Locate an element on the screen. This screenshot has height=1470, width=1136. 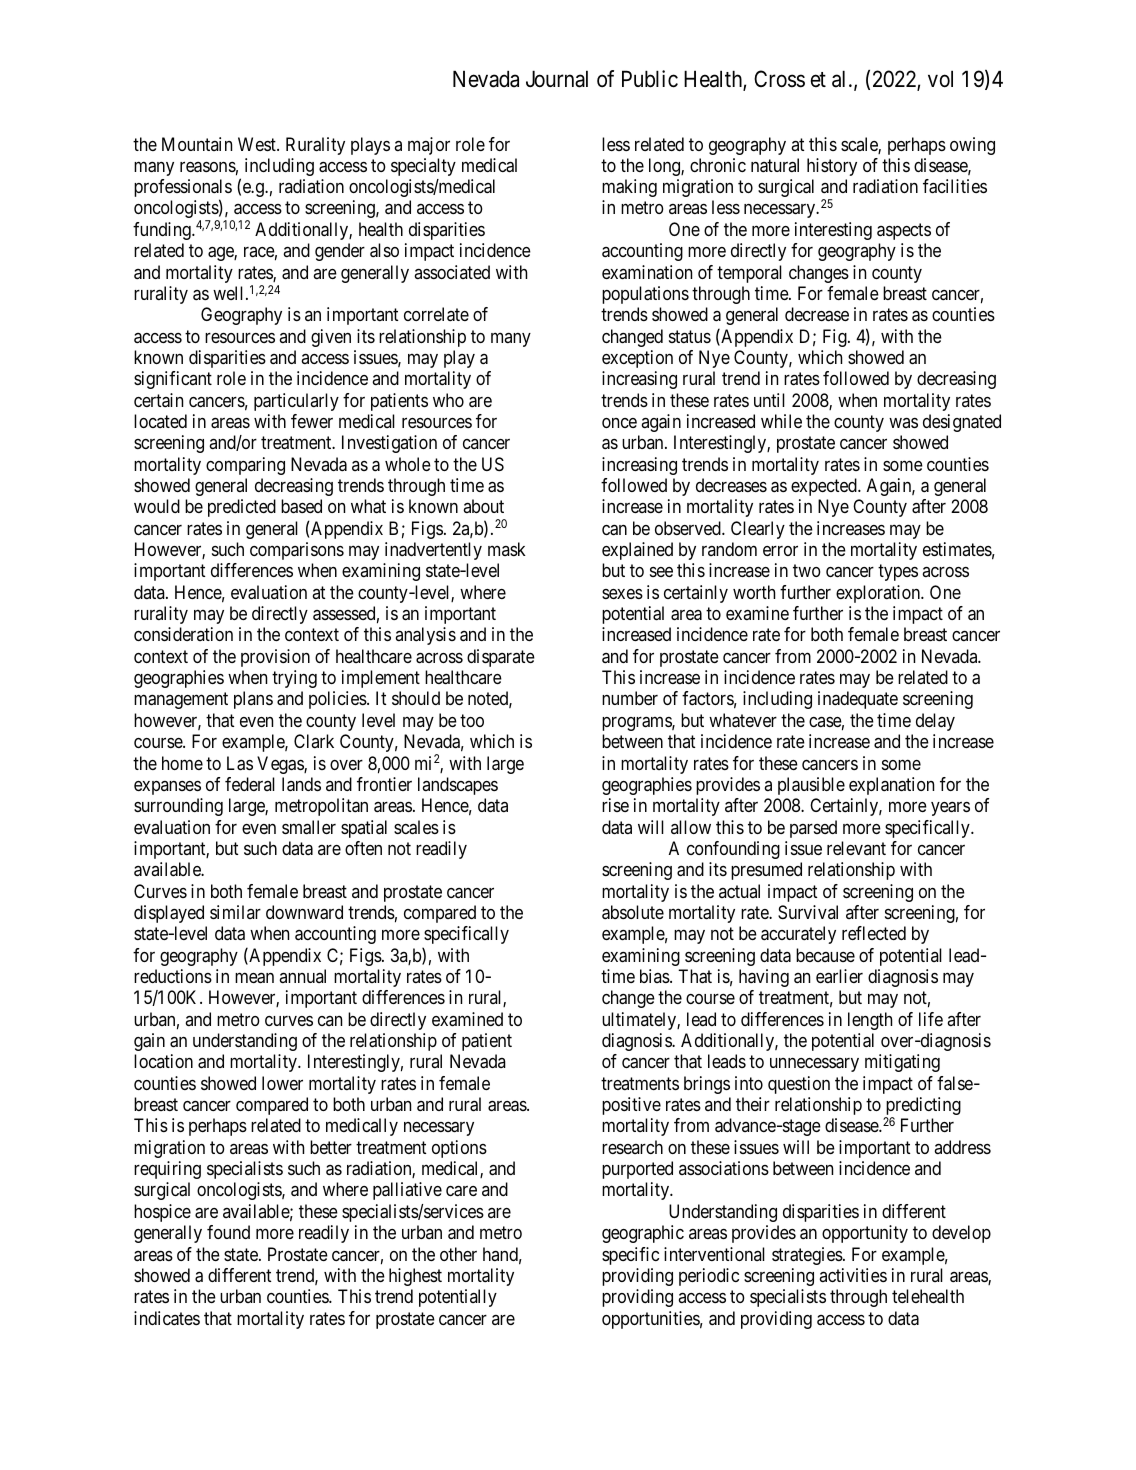
inadequate is located at coordinates (858, 700).
